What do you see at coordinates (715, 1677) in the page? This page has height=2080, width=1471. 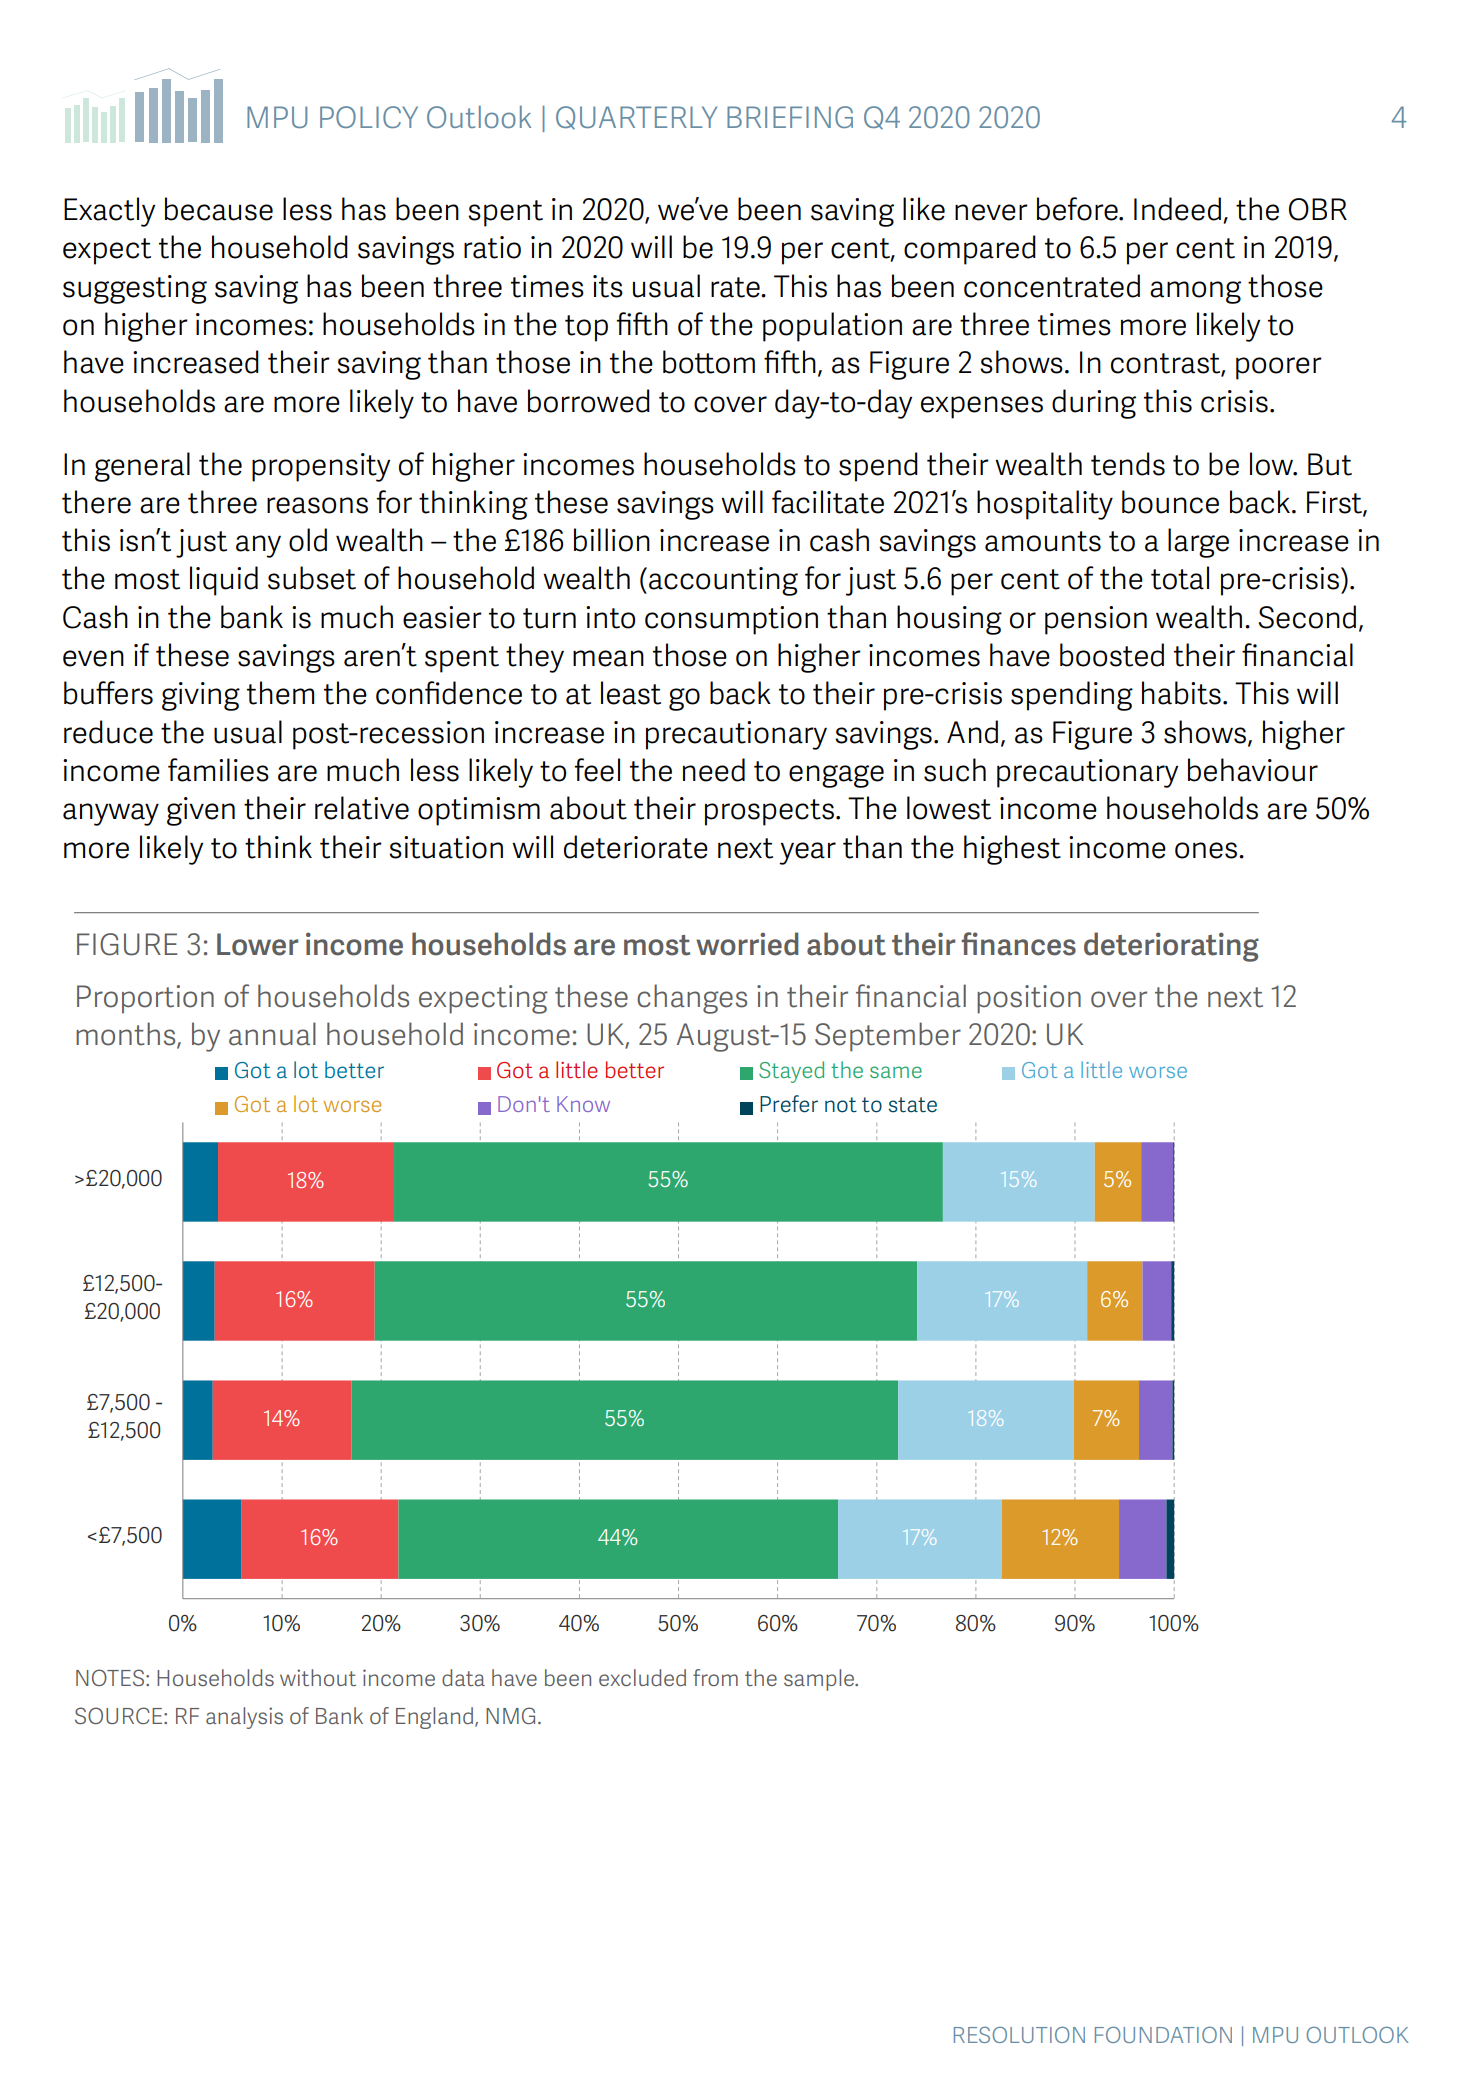 I see `from` at bounding box center [715, 1677].
